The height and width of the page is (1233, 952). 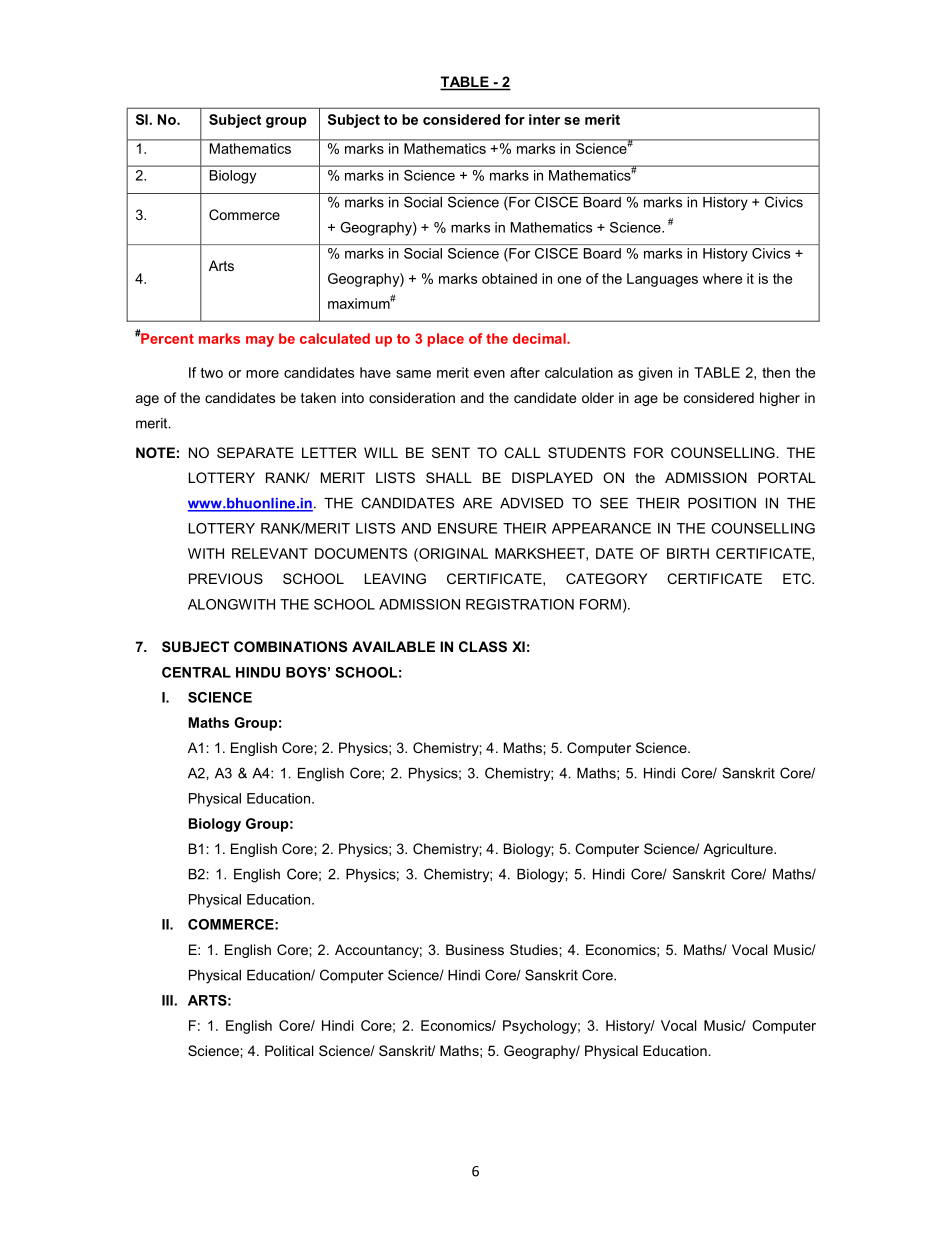 What do you see at coordinates (722, 278) in the page?
I see `where` at bounding box center [722, 278].
